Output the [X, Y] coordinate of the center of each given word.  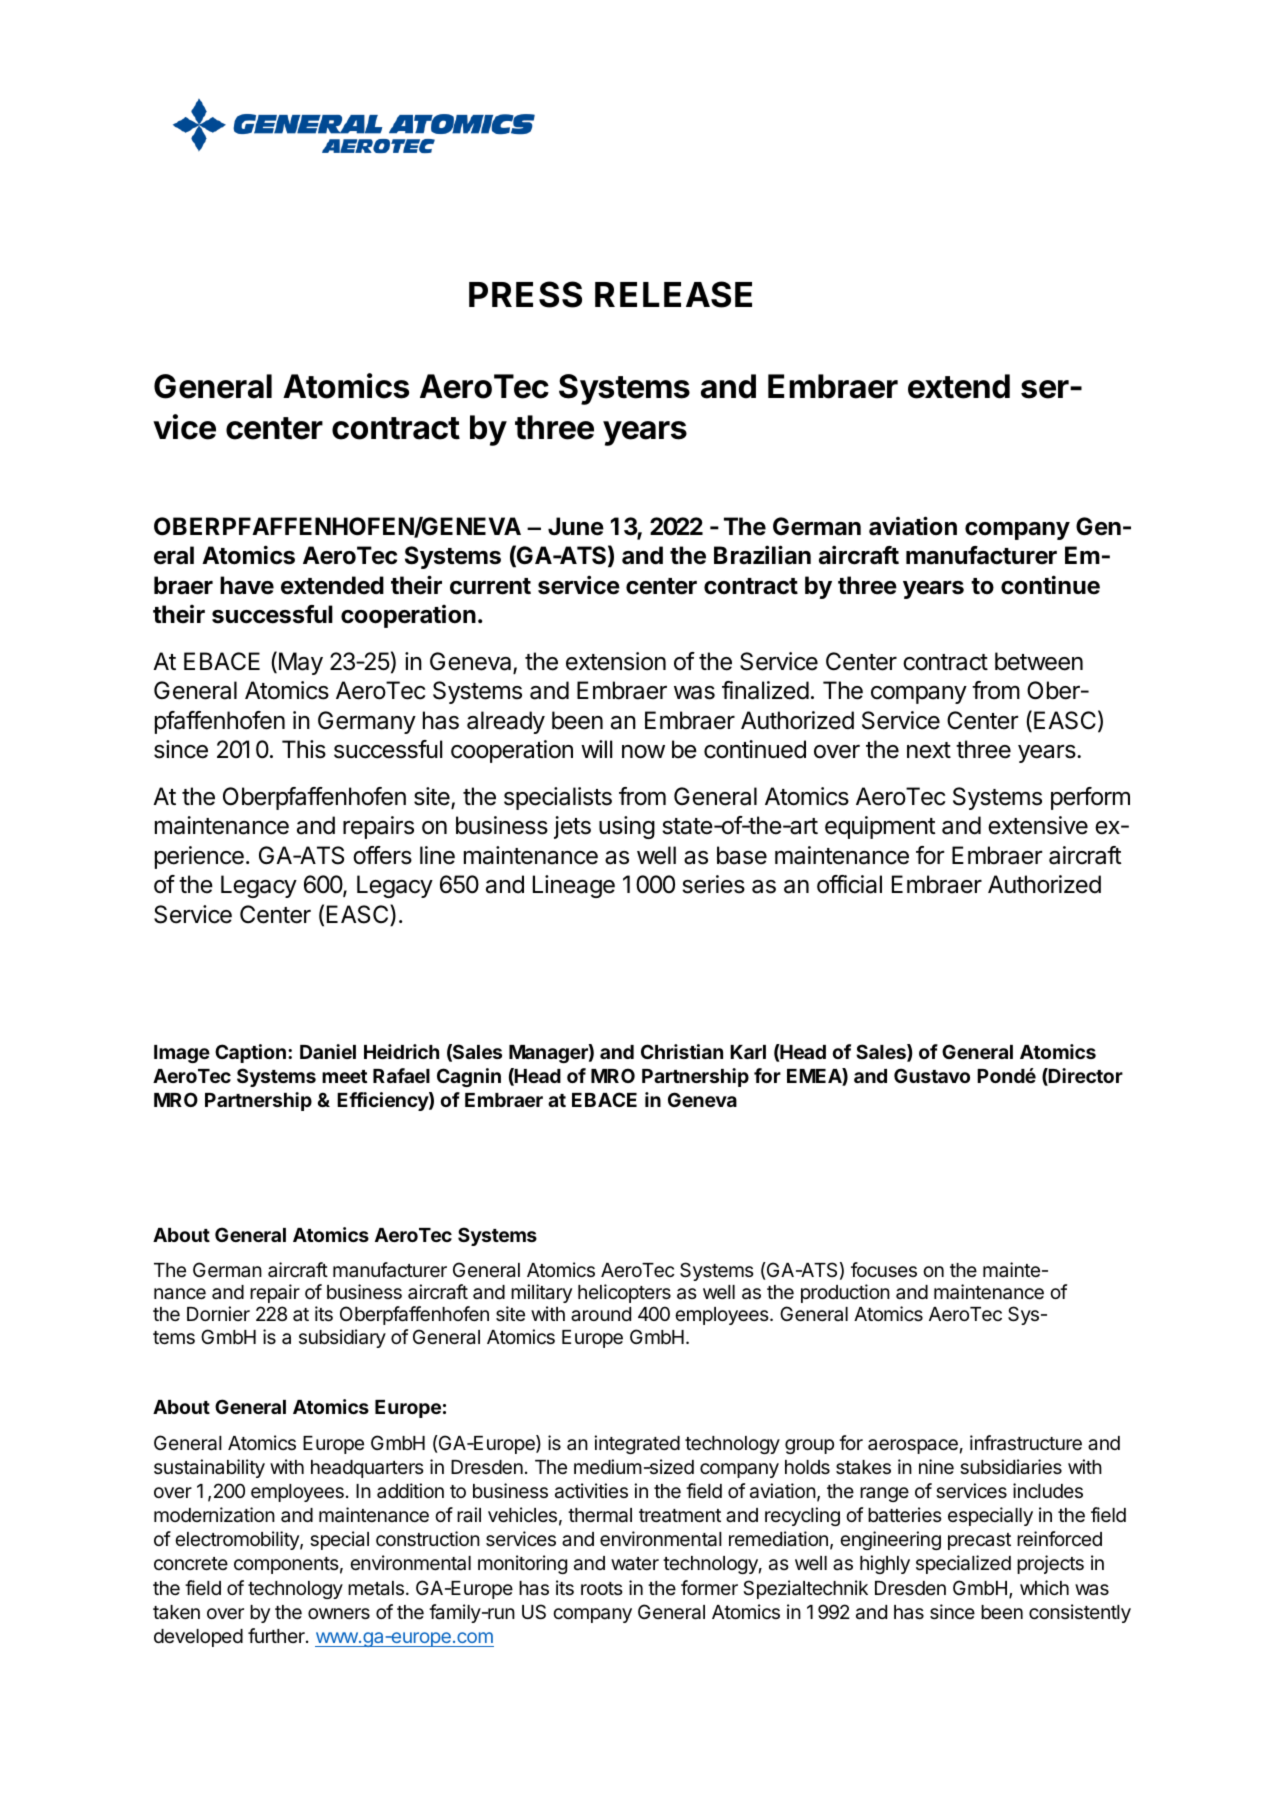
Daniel [328, 1051]
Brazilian [762, 555]
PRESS [525, 294]
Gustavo [932, 1075]
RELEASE [673, 294]
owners [339, 1613]
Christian [682, 1051]
